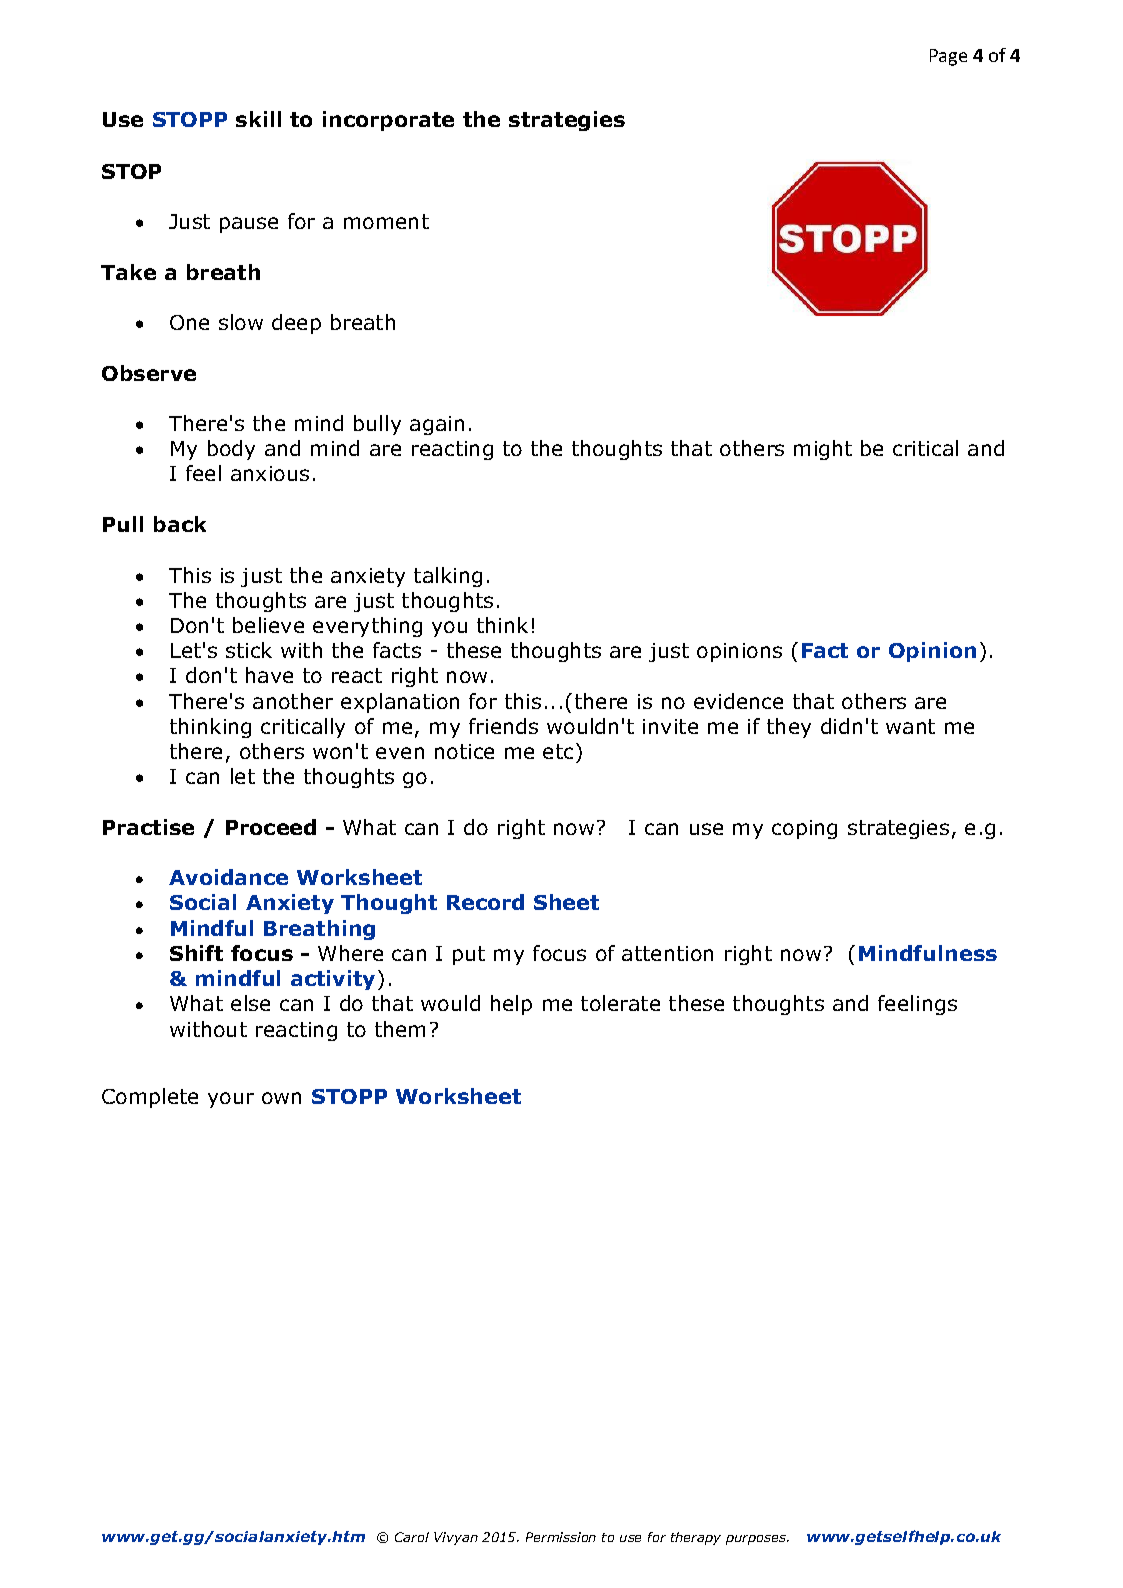 This screenshot has height=1588, width=1123. I want to click on Page, so click(948, 57).
